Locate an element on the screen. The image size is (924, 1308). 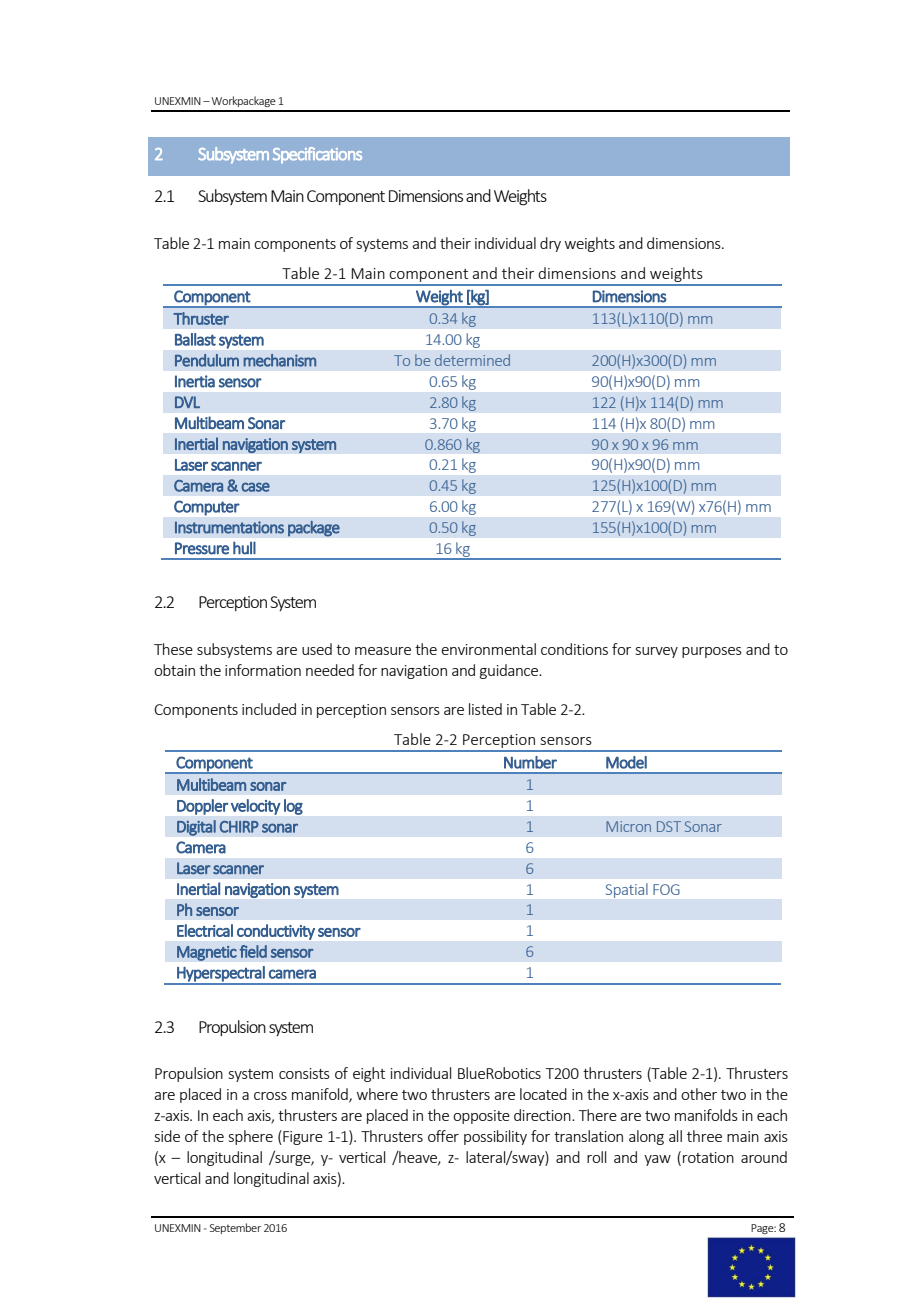
purposes is located at coordinates (712, 652).
